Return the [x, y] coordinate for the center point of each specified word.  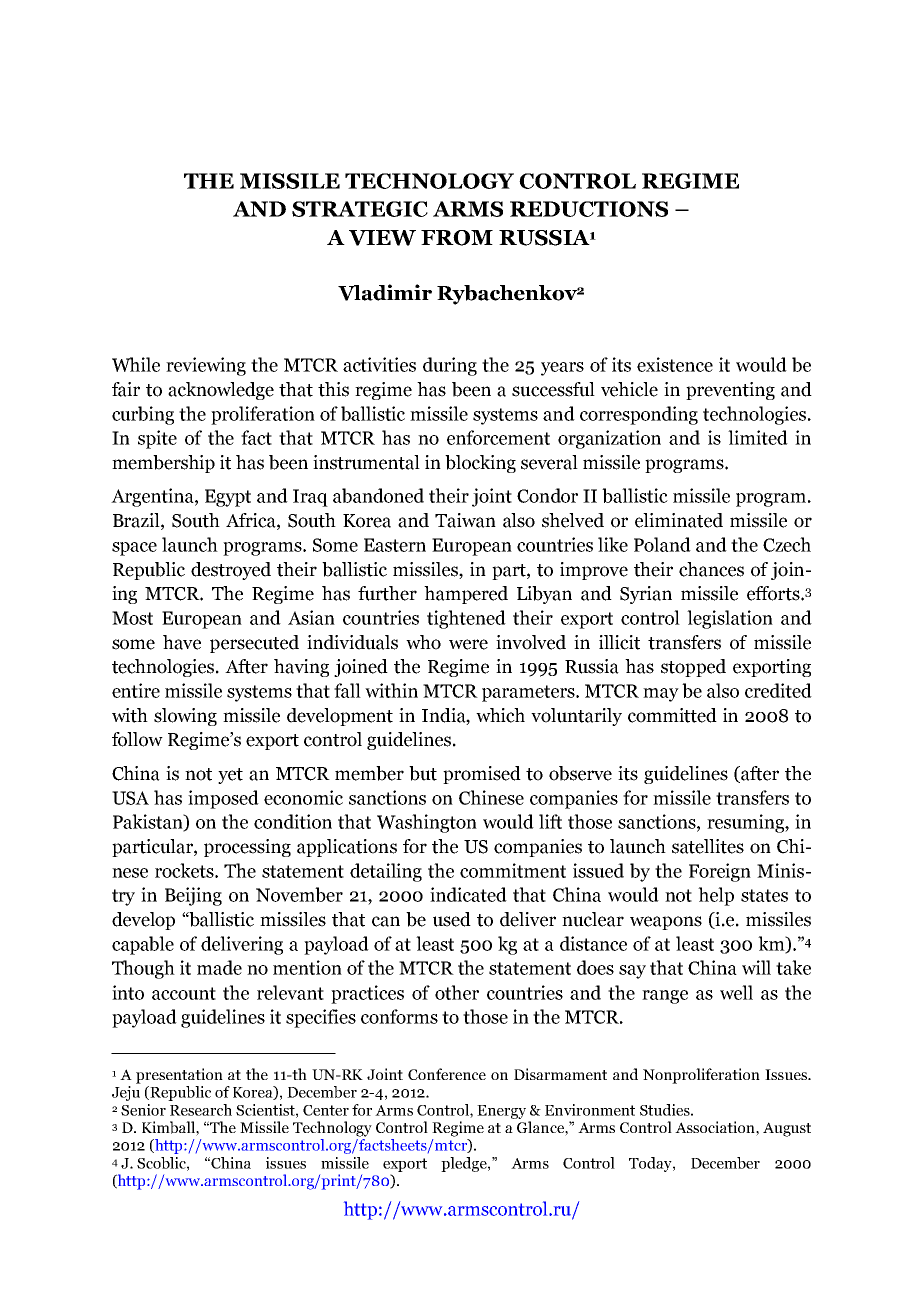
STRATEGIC [360, 209]
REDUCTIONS [589, 209]
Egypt [228, 498]
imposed [223, 799]
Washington [427, 823]
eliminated [679, 520]
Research [201, 1110]
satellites [708, 846]
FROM [457, 238]
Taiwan [465, 520]
